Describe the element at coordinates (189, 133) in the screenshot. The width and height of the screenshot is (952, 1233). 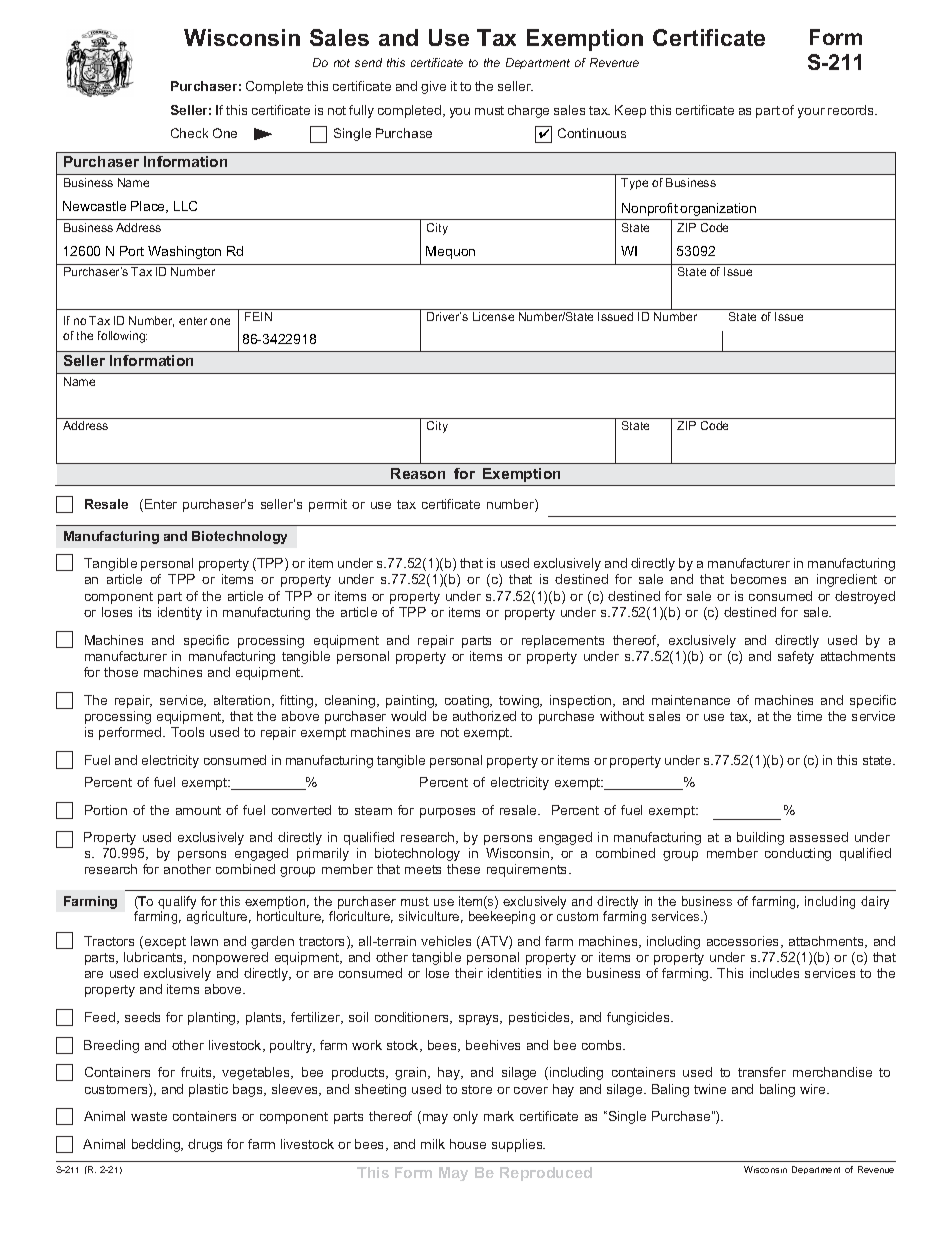
I see `Check` at that location.
